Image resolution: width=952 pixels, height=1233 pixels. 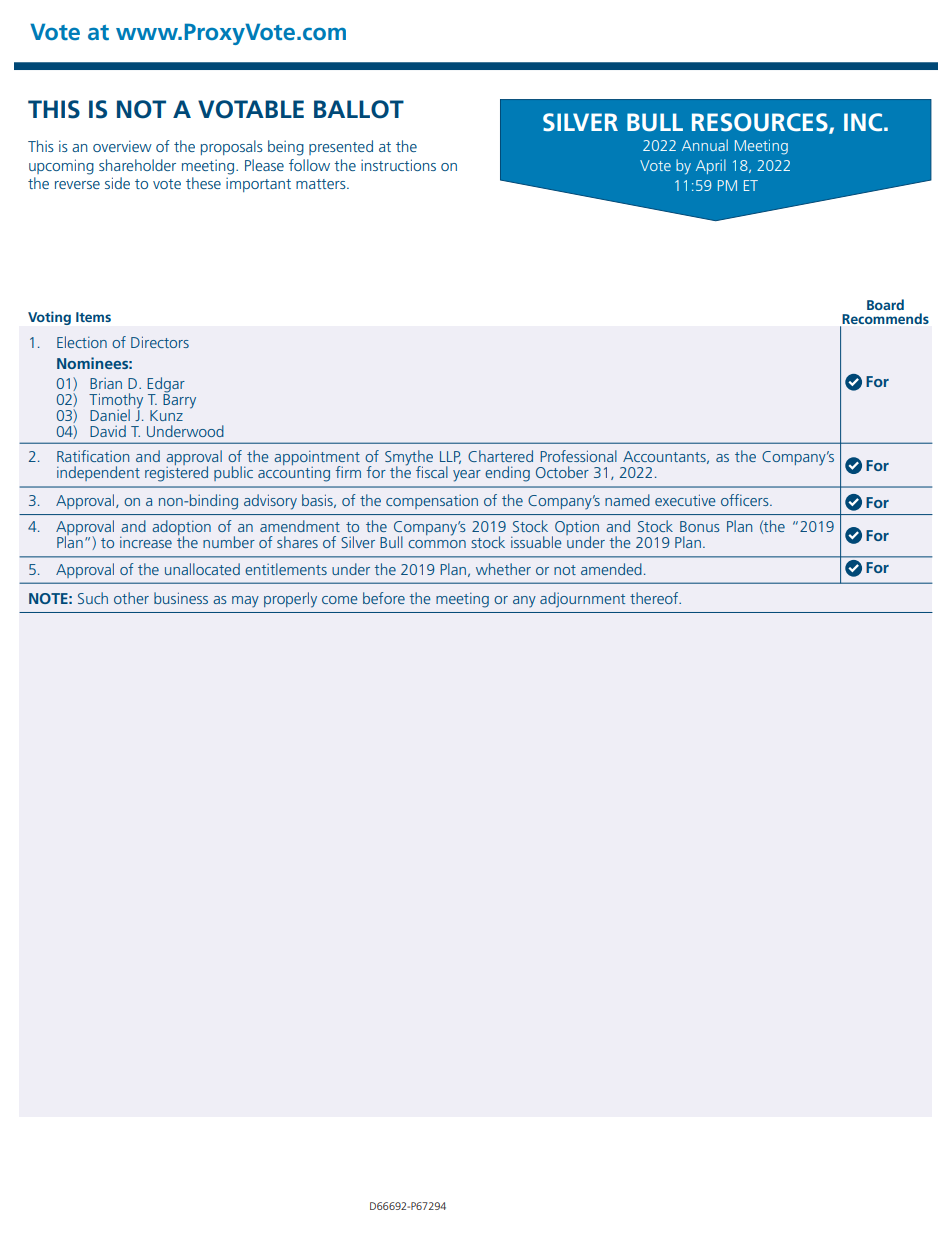 I want to click on BALLOT, so click(x=359, y=109).
